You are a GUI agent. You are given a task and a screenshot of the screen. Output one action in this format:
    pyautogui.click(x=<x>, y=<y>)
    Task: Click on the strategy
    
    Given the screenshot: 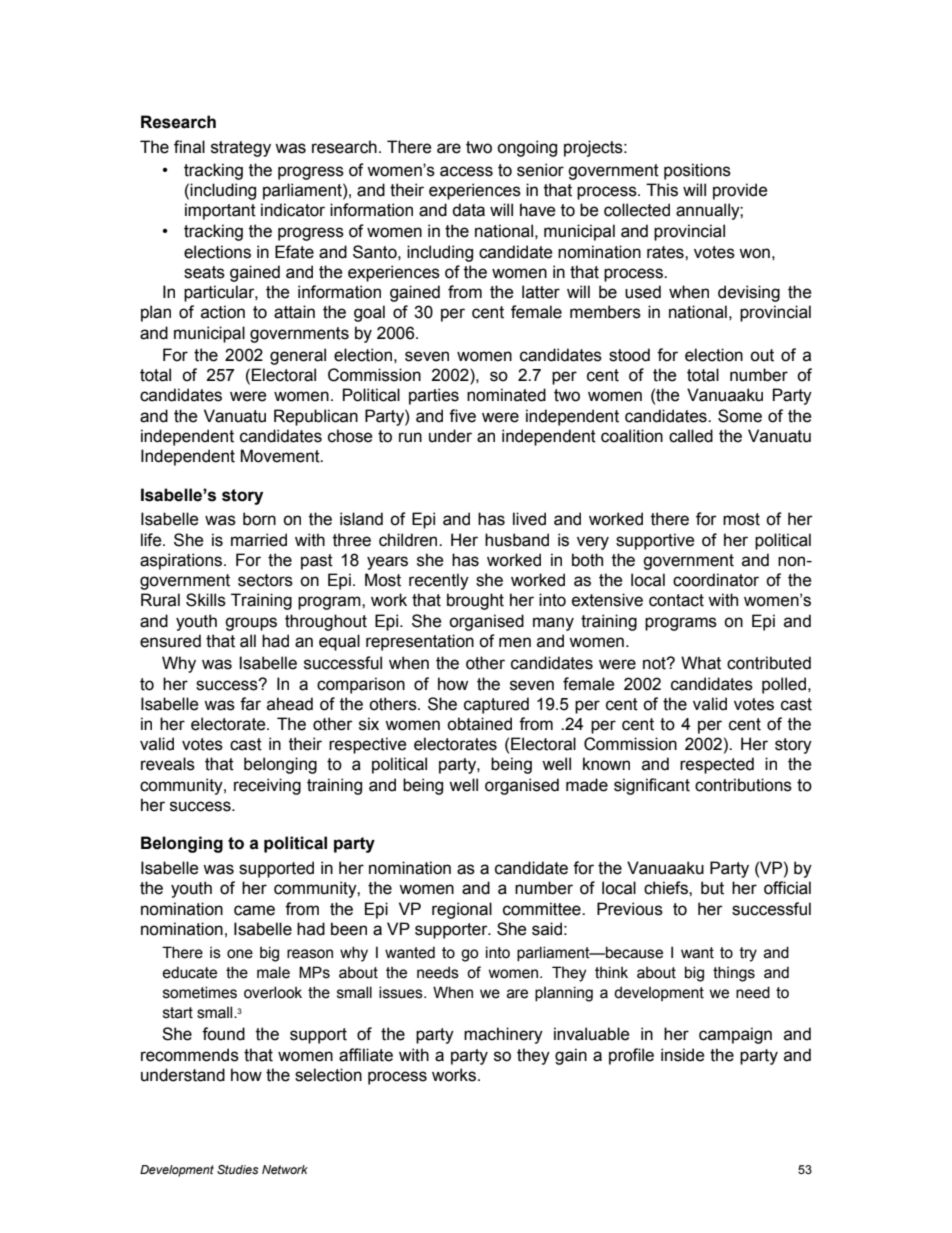 What is the action you would take?
    pyautogui.click(x=241, y=149)
